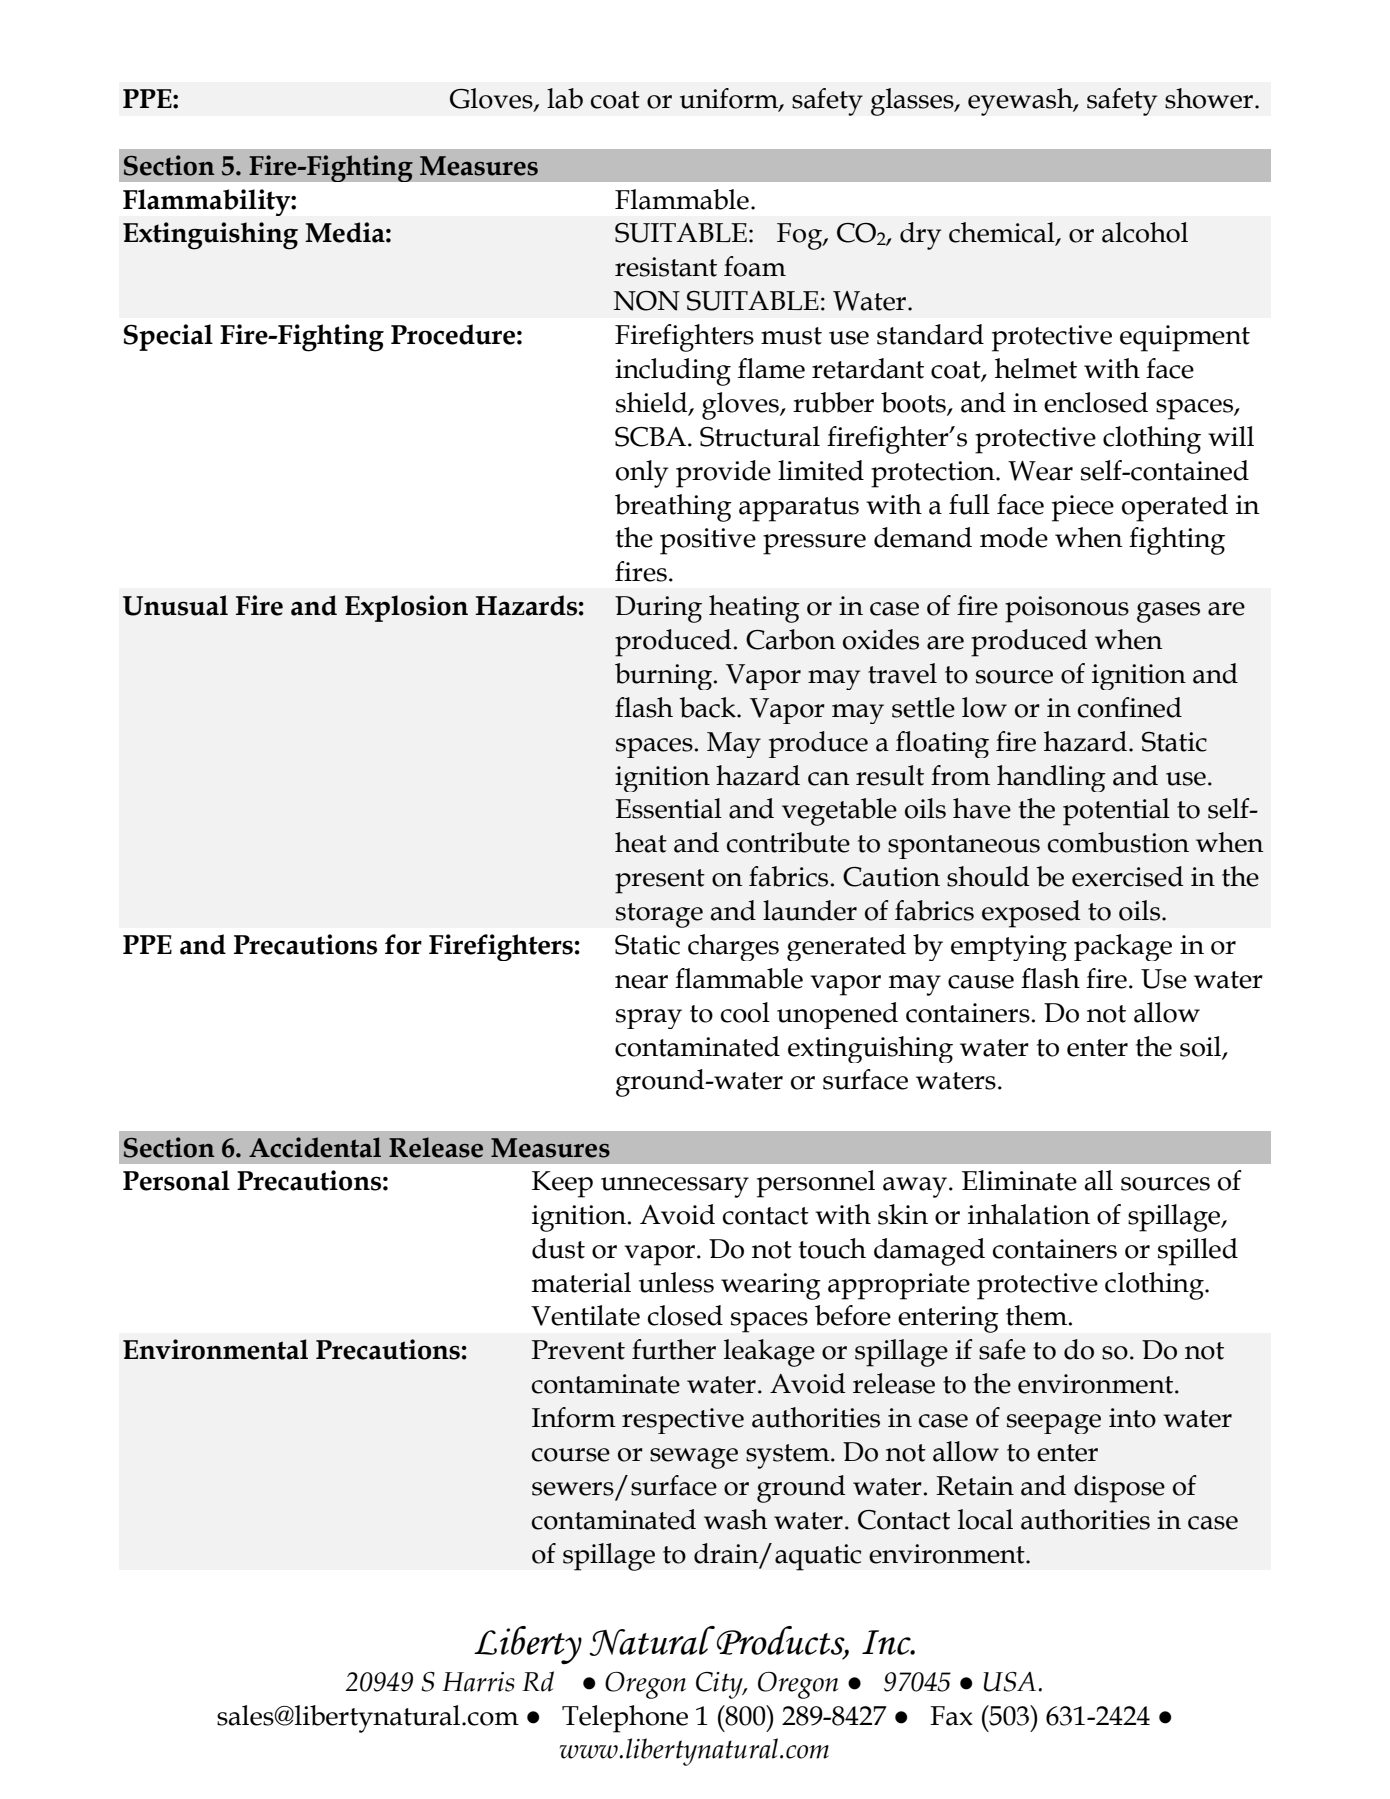 Image resolution: width=1390 pixels, height=1799 pixels. What do you see at coordinates (315, 1147) in the image?
I see `Accidental` at bounding box center [315, 1147].
